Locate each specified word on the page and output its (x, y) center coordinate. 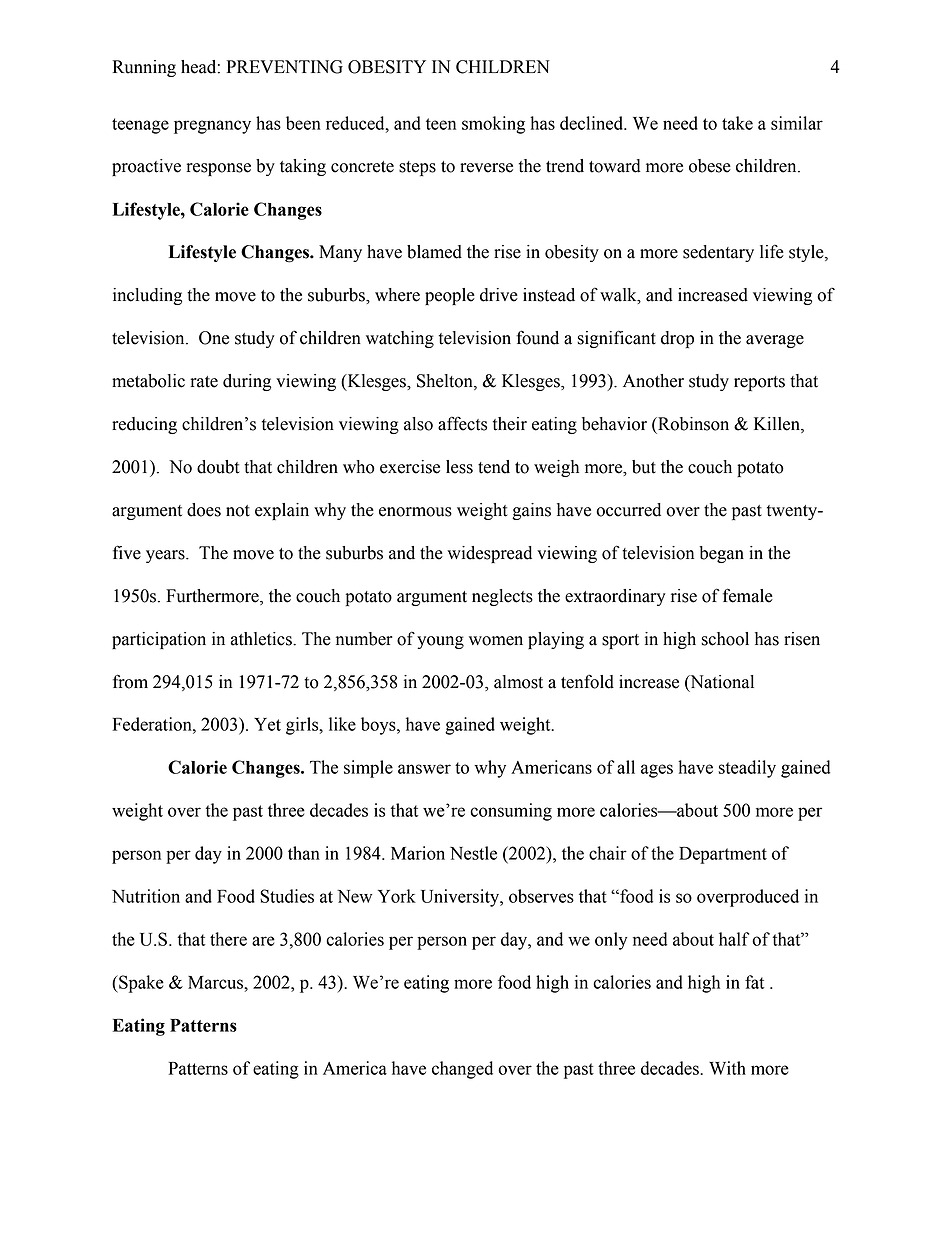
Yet (267, 724)
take (737, 123)
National (721, 682)
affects (462, 423)
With (727, 1068)
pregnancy (212, 127)
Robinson (692, 424)
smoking (493, 125)
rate (204, 382)
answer (424, 769)
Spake (140, 984)
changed (462, 1070)
